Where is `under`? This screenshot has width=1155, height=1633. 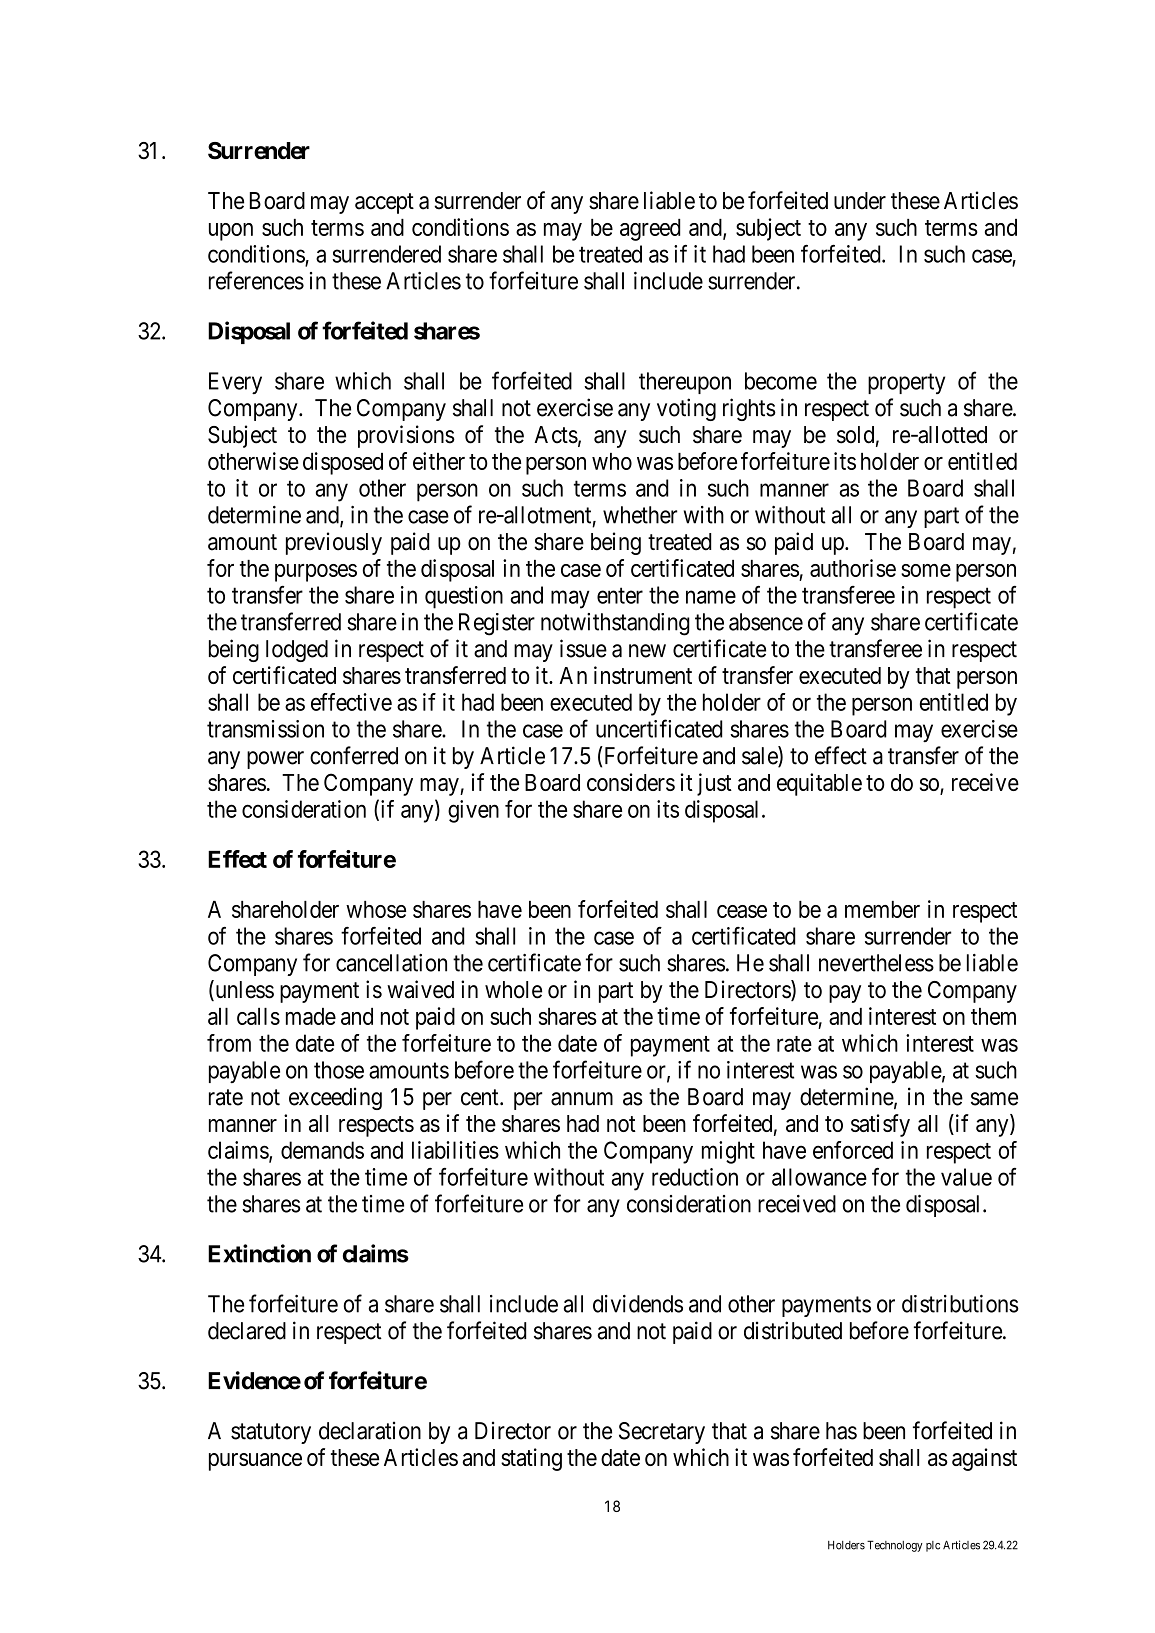 under is located at coordinates (860, 201).
